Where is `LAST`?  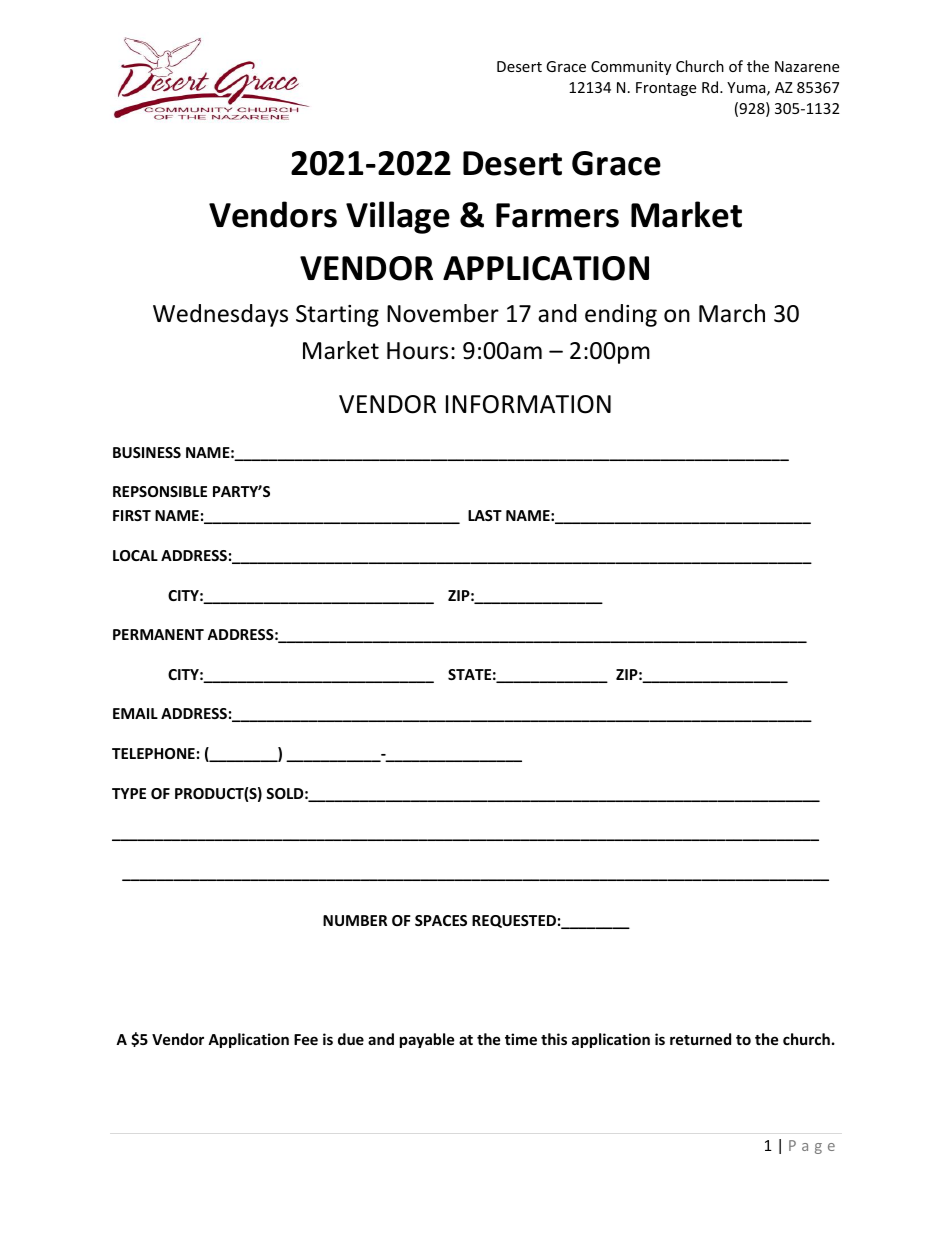 LAST is located at coordinates (485, 515).
